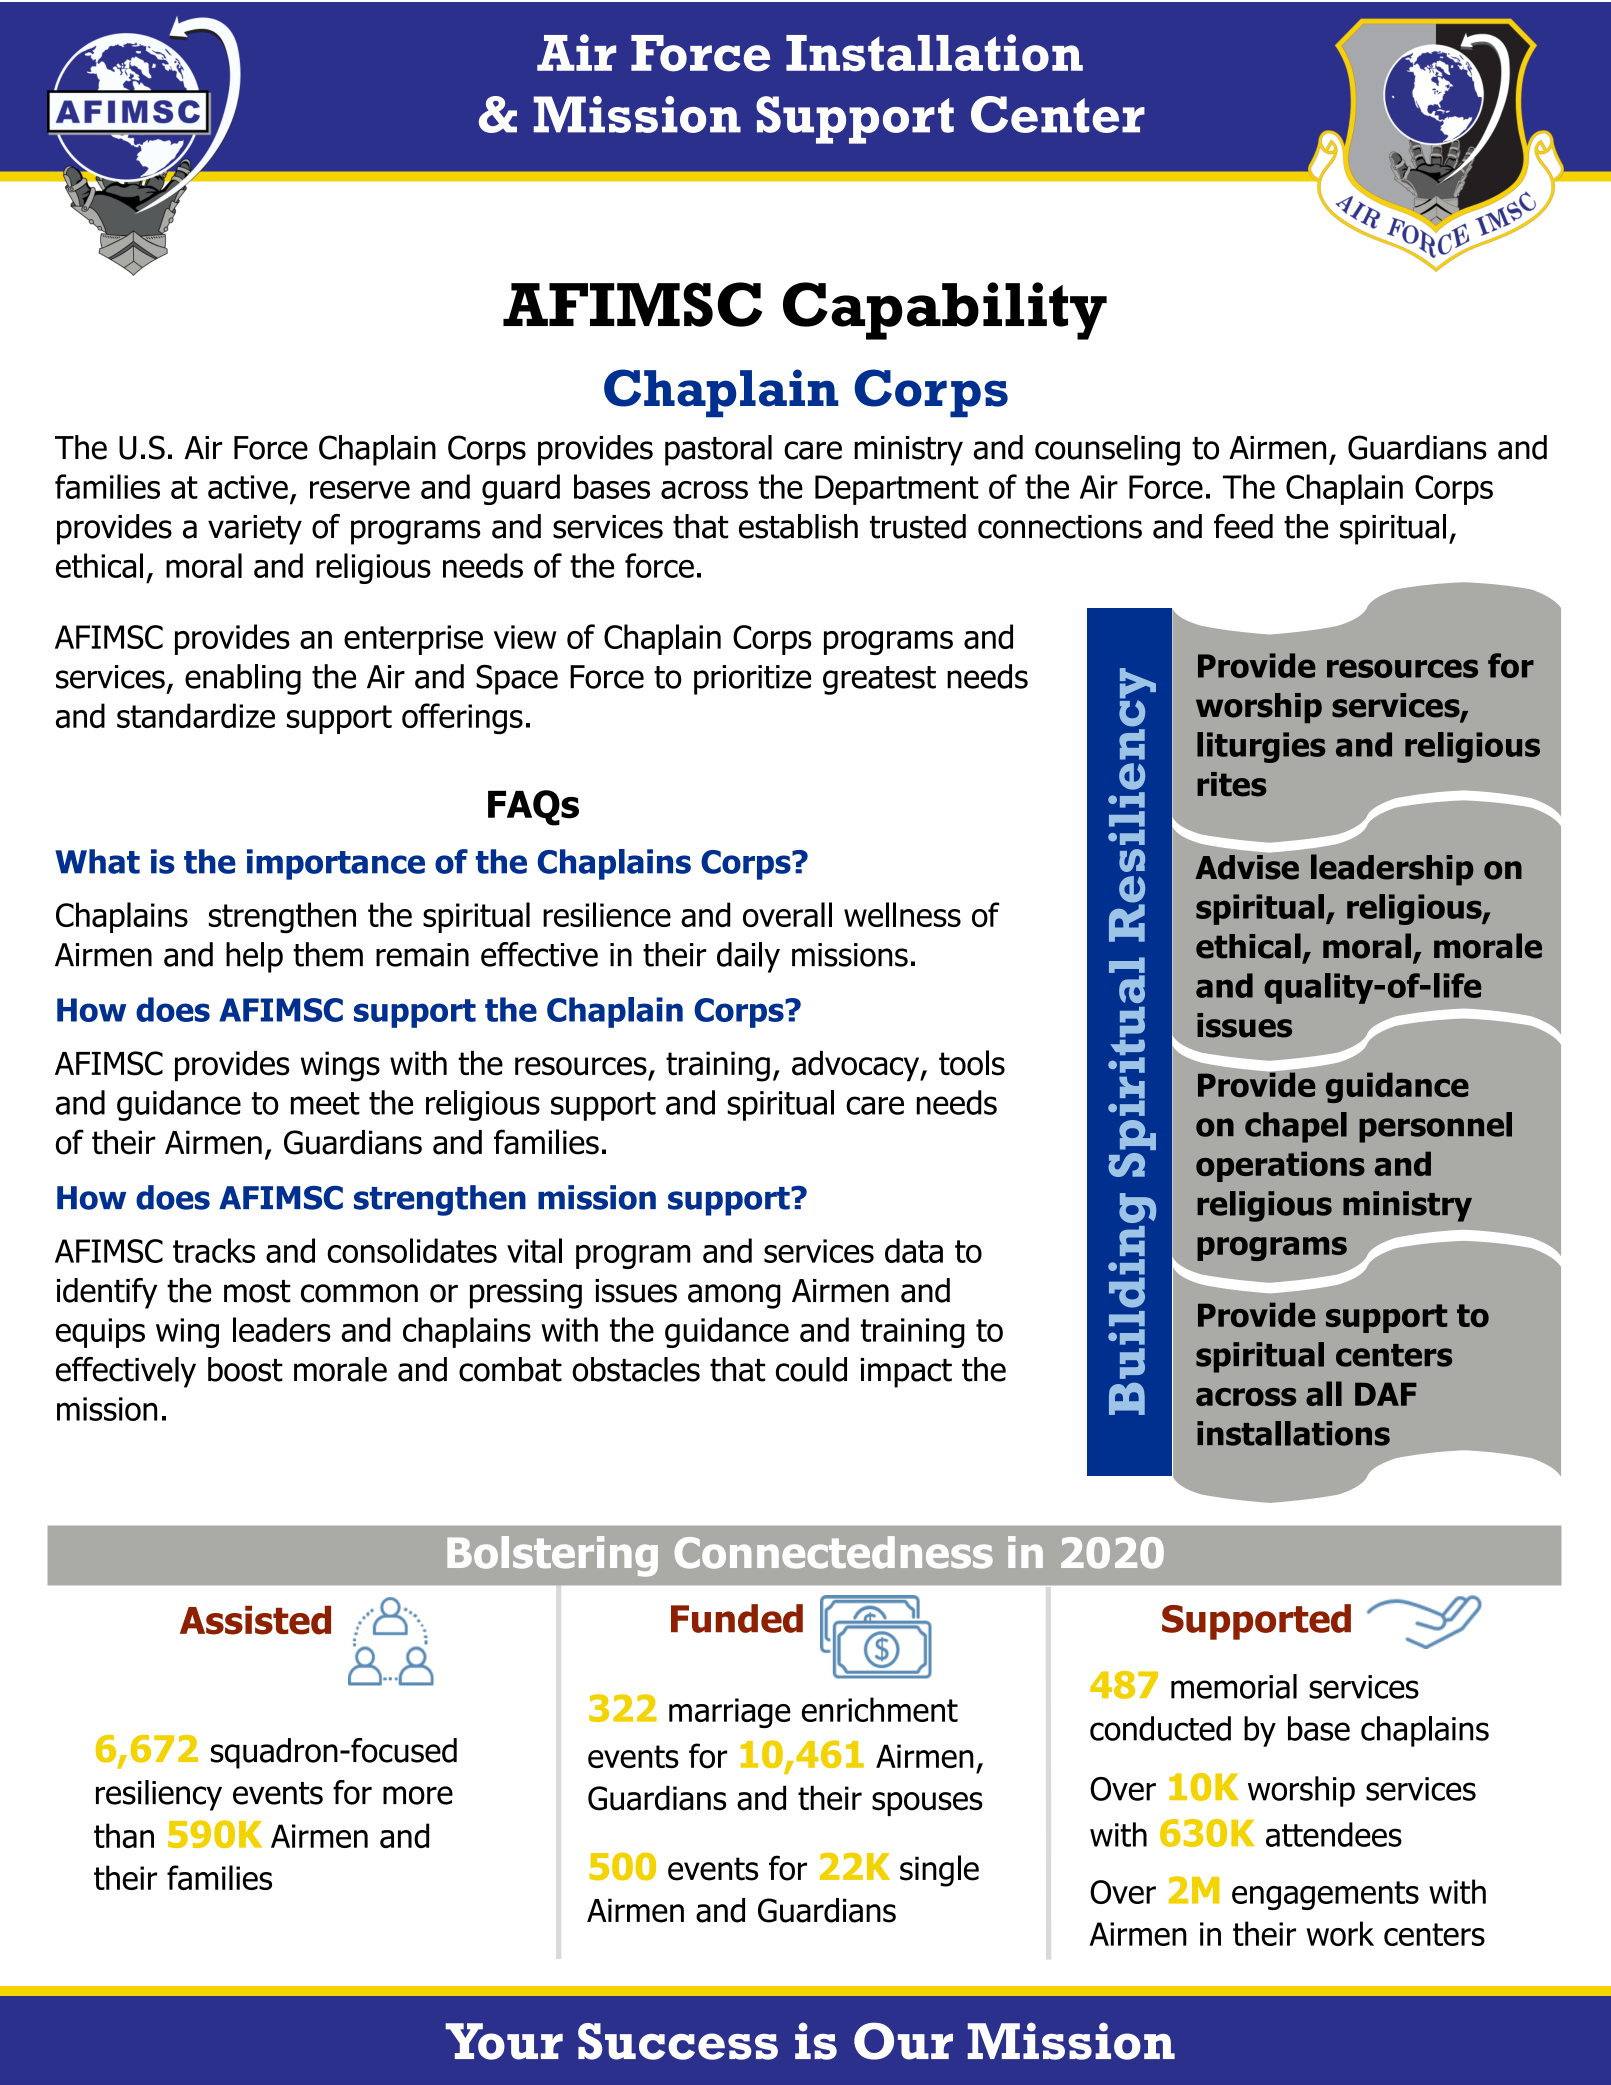  Describe the element at coordinates (245, 1369) in the screenshot. I see `boost` at that location.
